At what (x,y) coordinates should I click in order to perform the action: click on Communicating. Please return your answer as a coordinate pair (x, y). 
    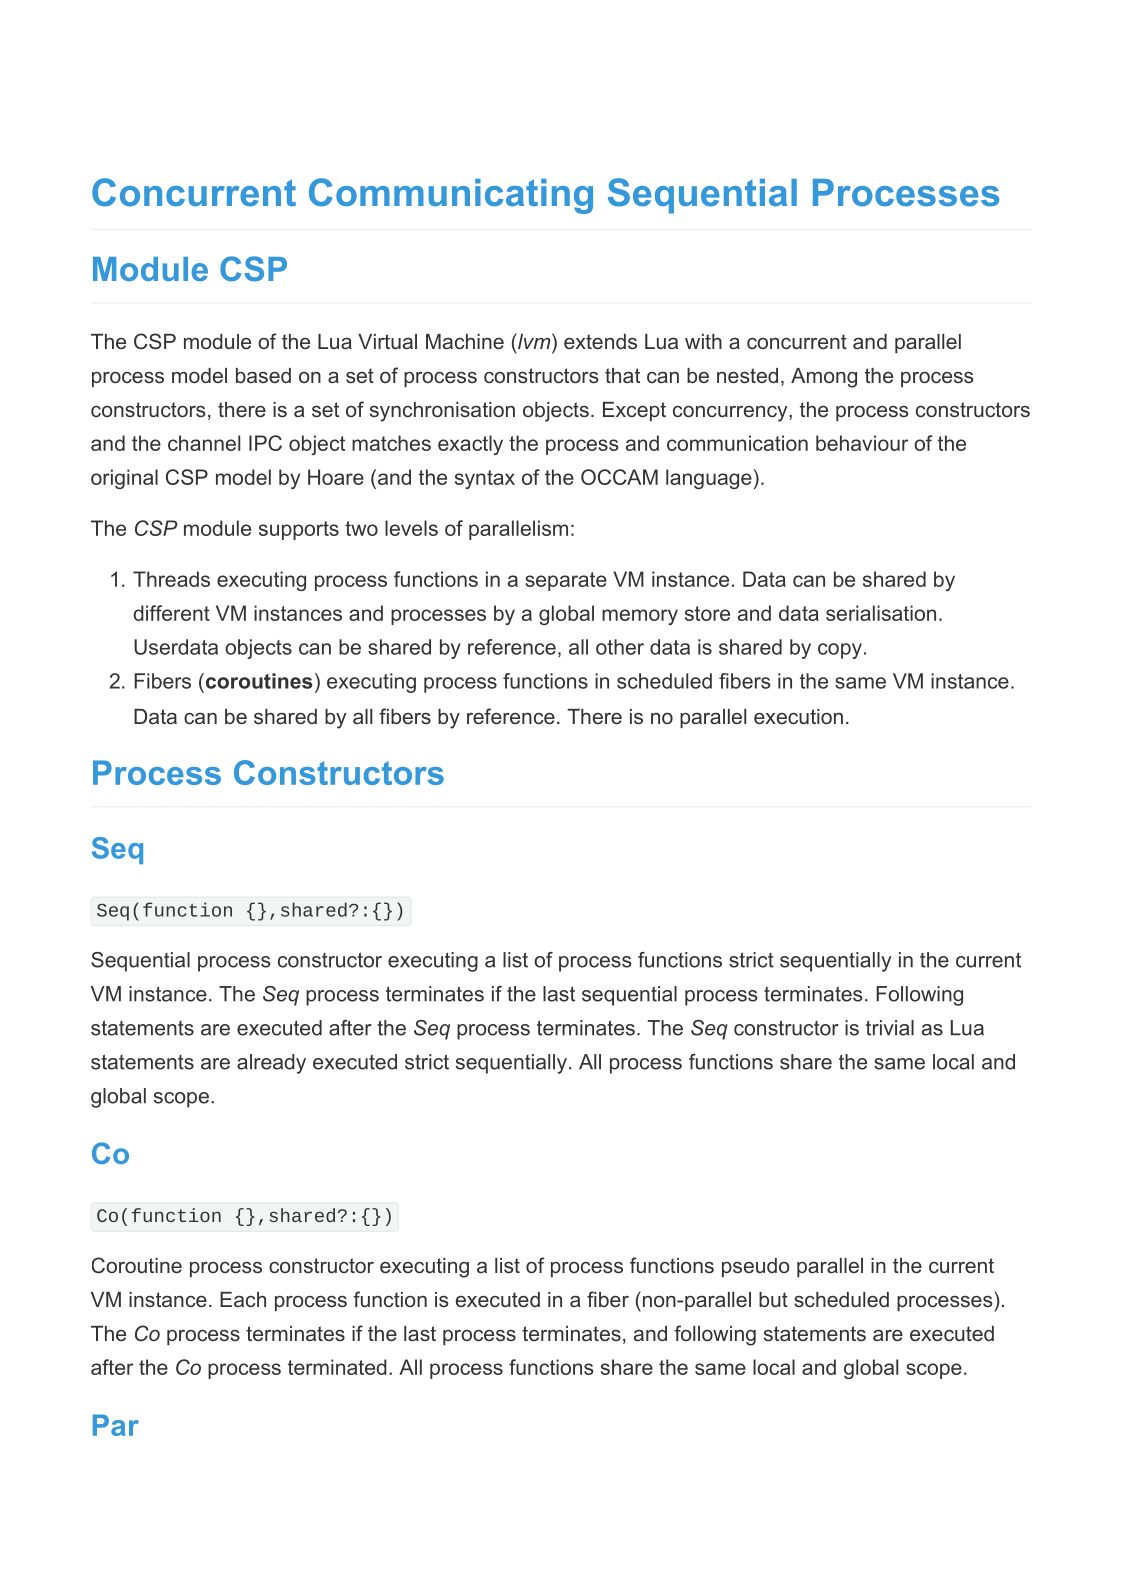
    Looking at the image, I should click on (451, 196).
